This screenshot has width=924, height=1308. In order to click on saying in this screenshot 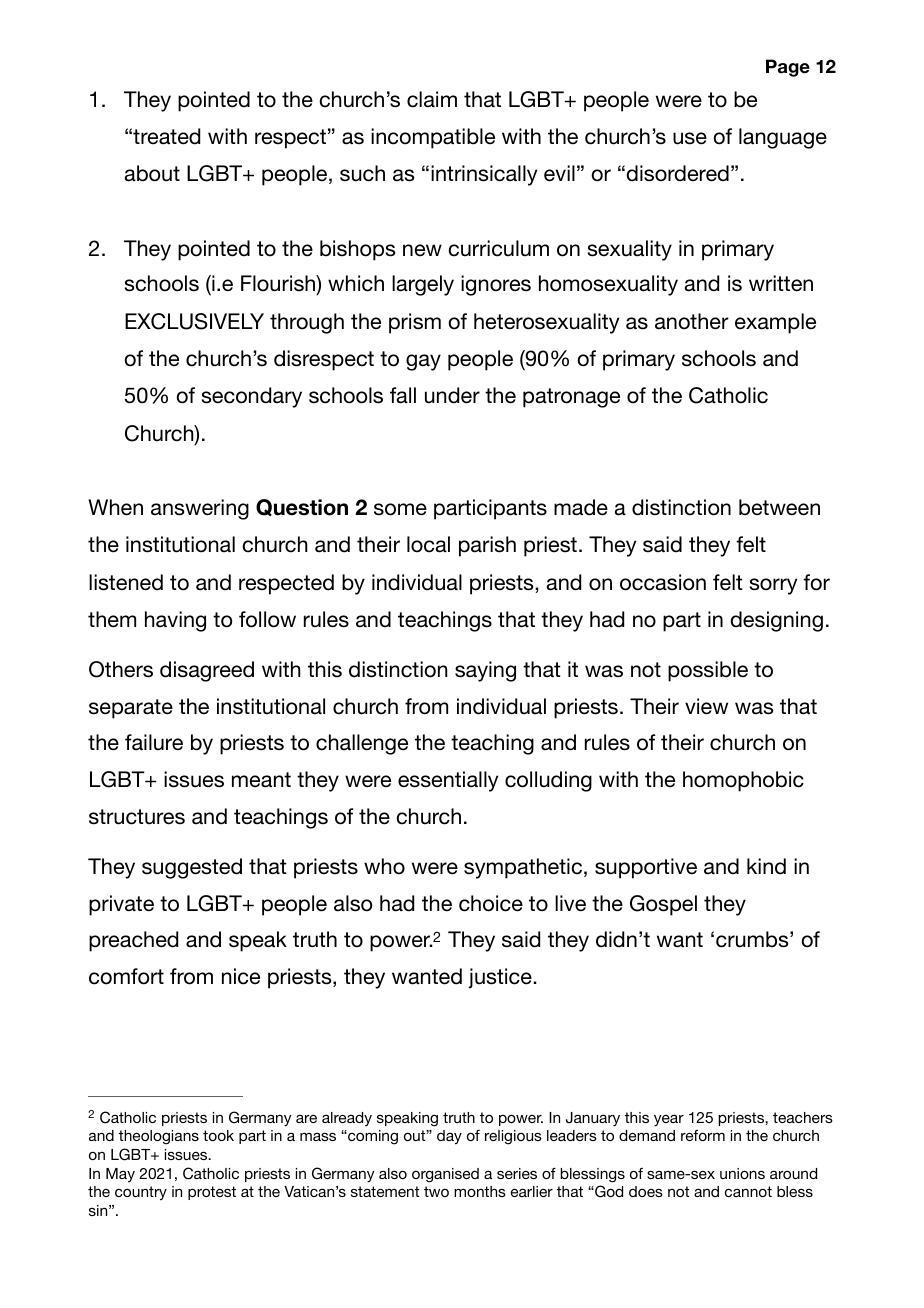, I will do `click(485, 671)`.
